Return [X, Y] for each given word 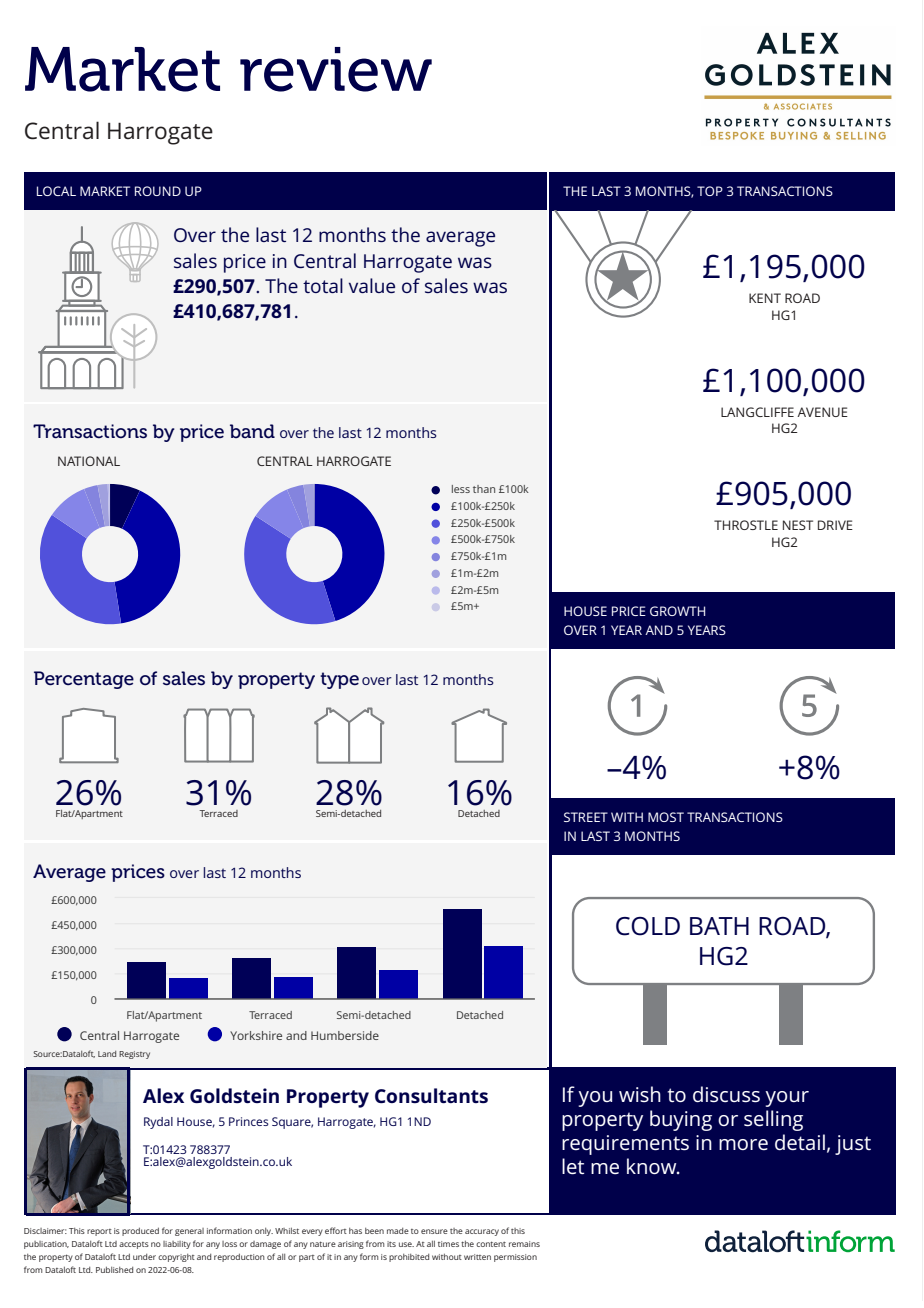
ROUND [158, 191]
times [448, 1244]
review [336, 69]
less [461, 489]
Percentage [84, 680]
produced [140, 1231]
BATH [719, 926]
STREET [586, 817]
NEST [798, 525]
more [743, 1144]
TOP [710, 191]
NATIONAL [89, 461]
